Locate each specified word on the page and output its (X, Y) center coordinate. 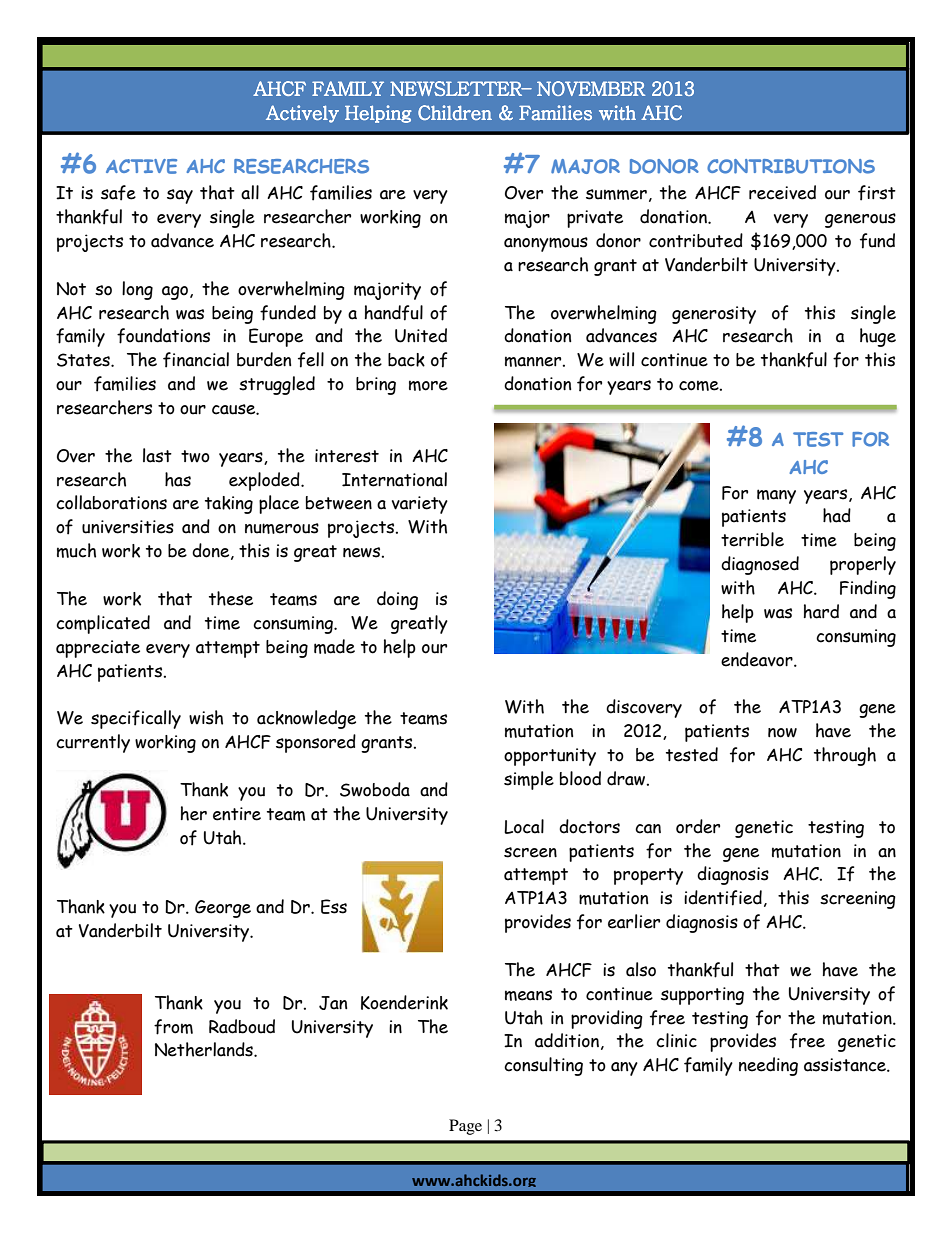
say (180, 196)
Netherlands (205, 1049)
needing (768, 1066)
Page (465, 1127)
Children (455, 112)
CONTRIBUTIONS (791, 166)
